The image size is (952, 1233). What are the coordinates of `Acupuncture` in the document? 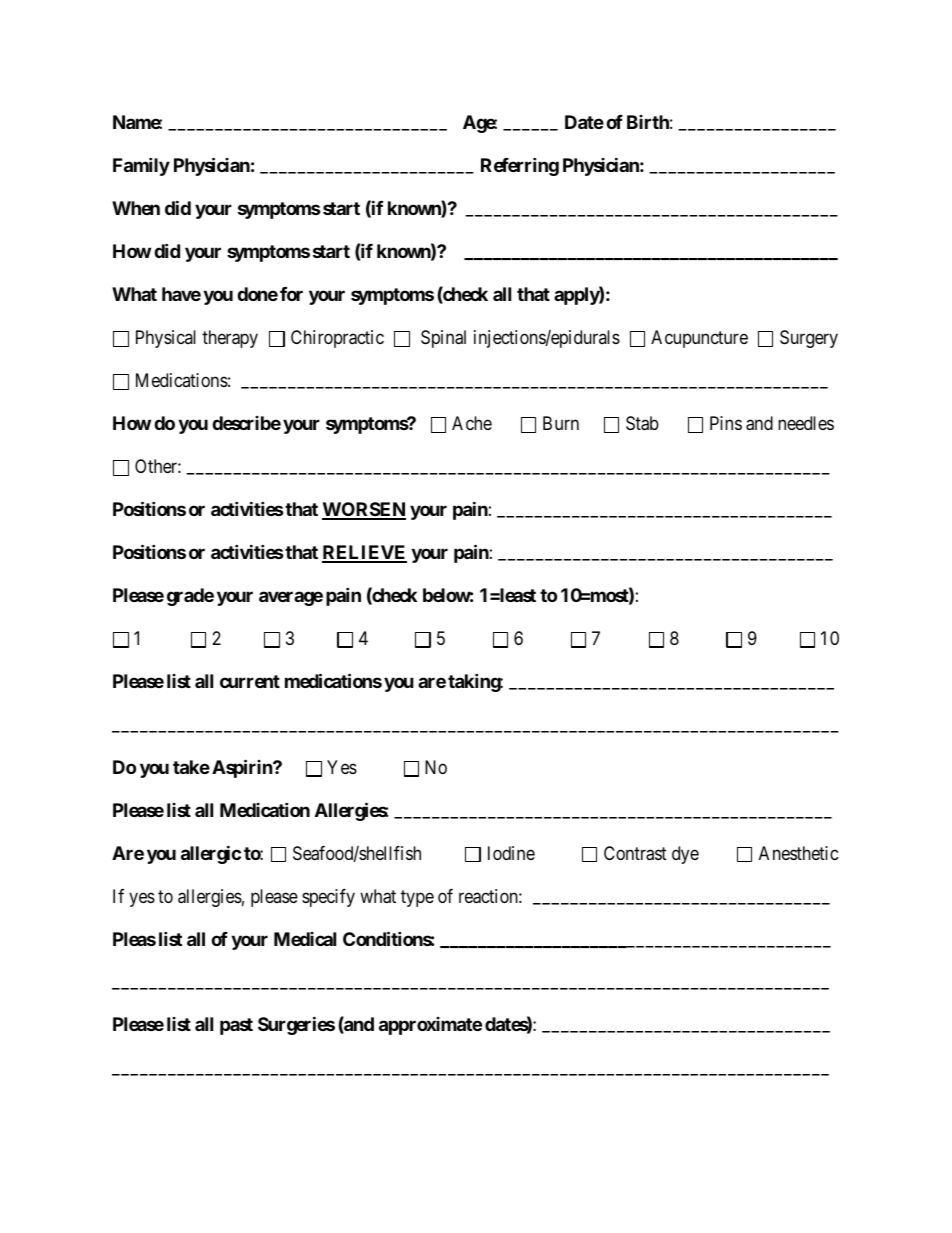 It's located at (699, 339).
